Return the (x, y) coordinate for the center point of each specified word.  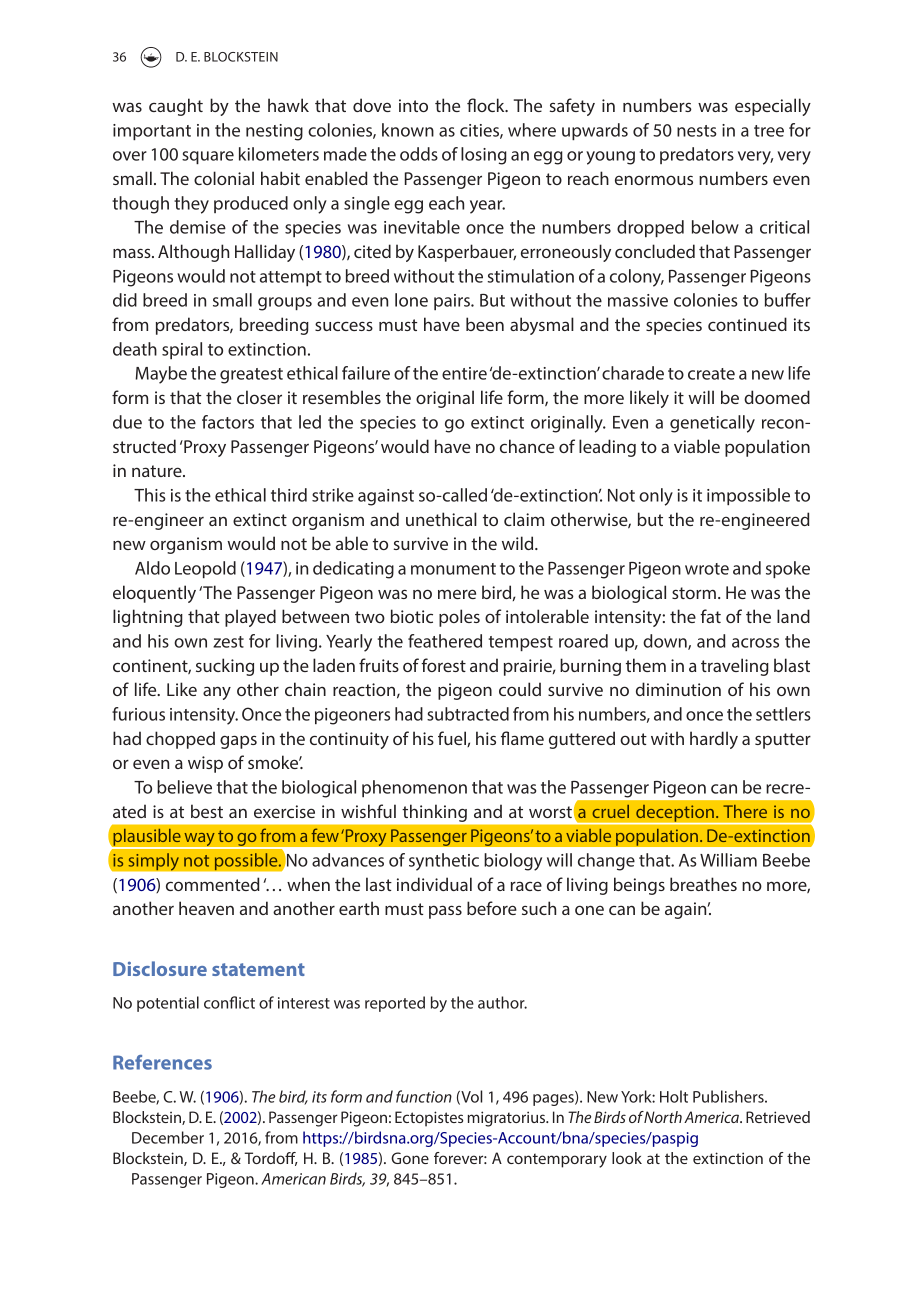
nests (696, 131)
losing (484, 156)
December (168, 1137)
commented (213, 884)
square (208, 157)
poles (459, 618)
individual (434, 884)
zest (228, 642)
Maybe (161, 375)
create (711, 374)
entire (464, 373)
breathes (703, 884)
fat (710, 616)
